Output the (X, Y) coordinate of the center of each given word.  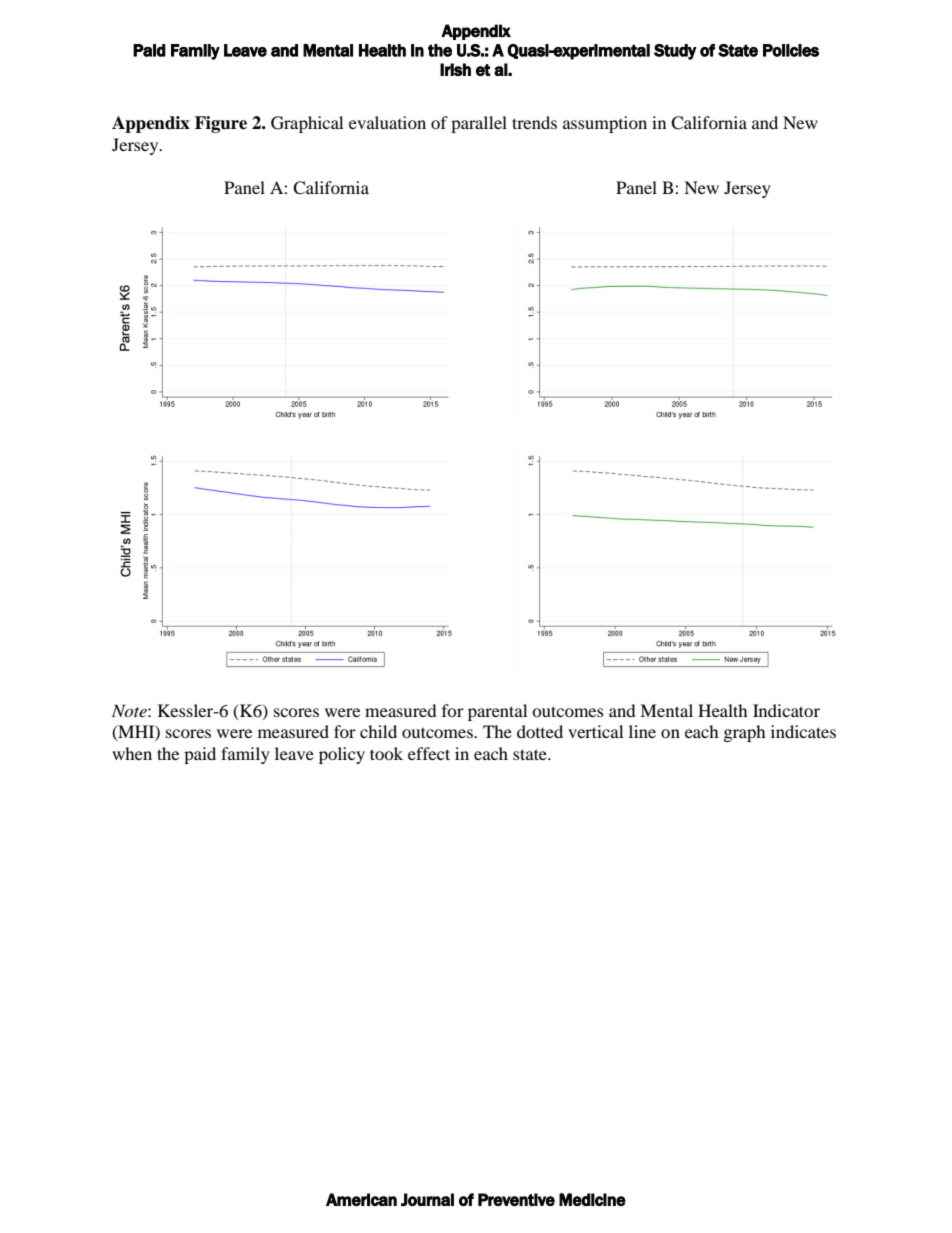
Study (675, 52)
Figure (221, 124)
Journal (427, 1199)
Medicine (592, 1199)
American (361, 1199)
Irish (455, 69)
